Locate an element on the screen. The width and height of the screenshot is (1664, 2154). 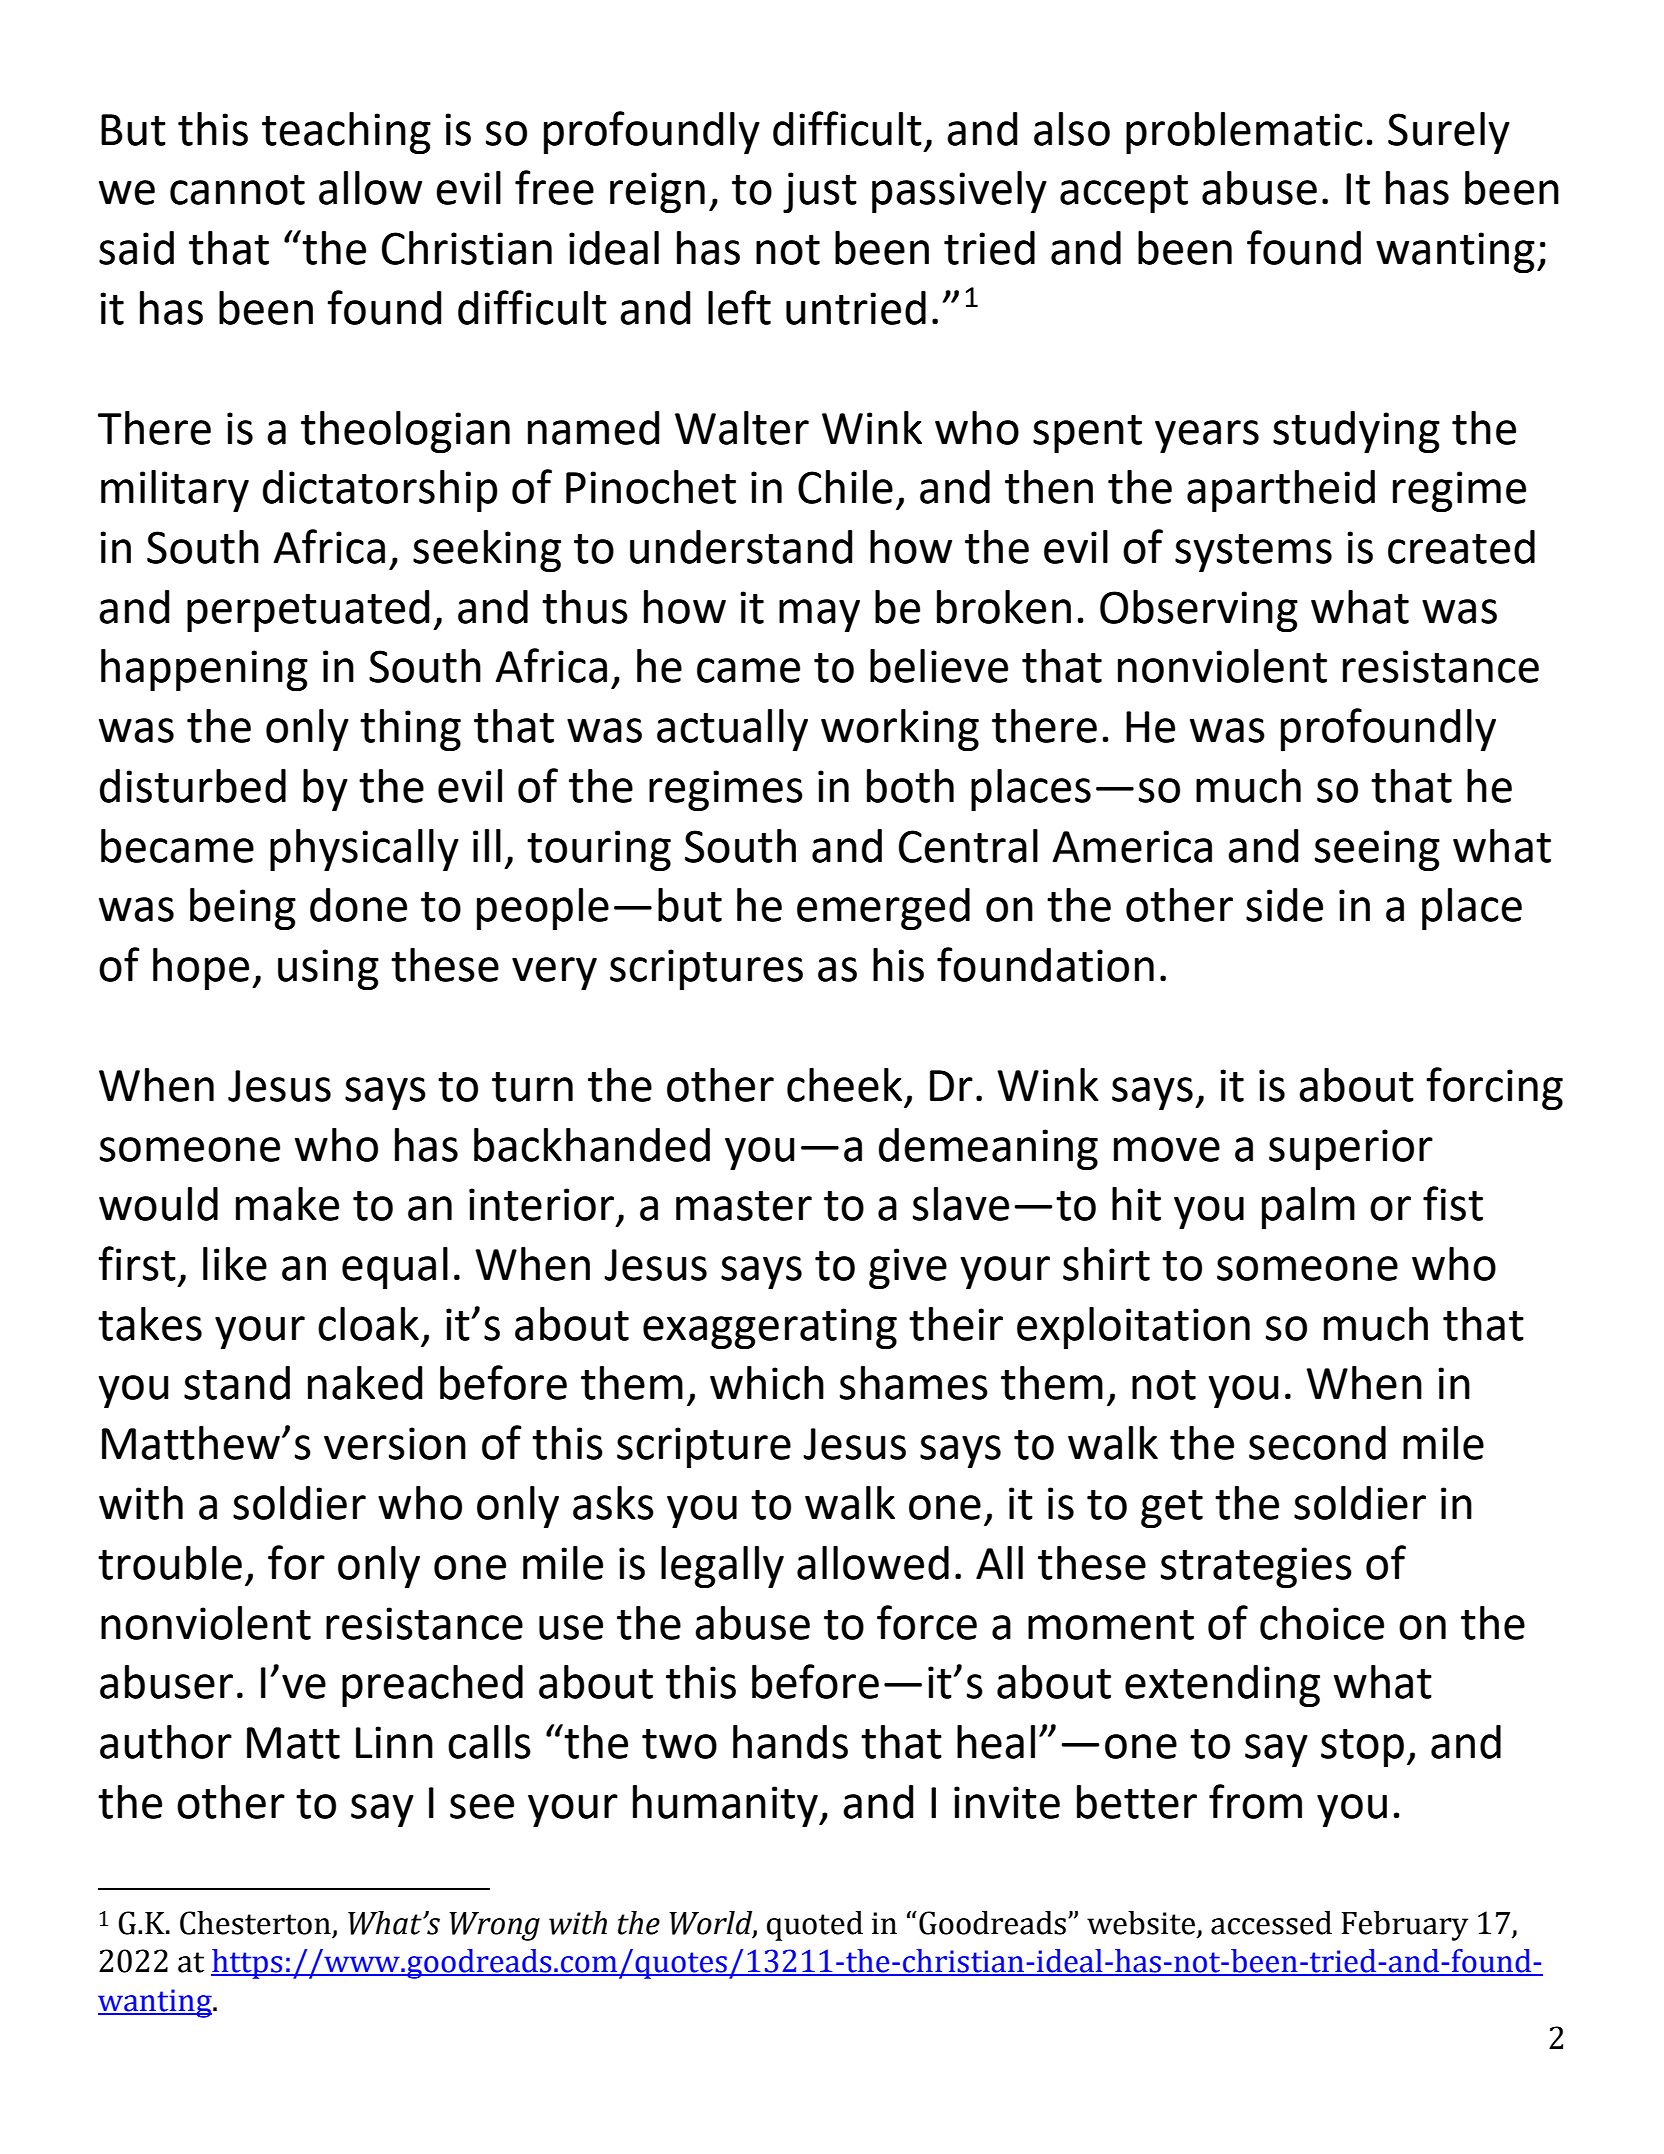
Wrong is located at coordinates (494, 1926).
